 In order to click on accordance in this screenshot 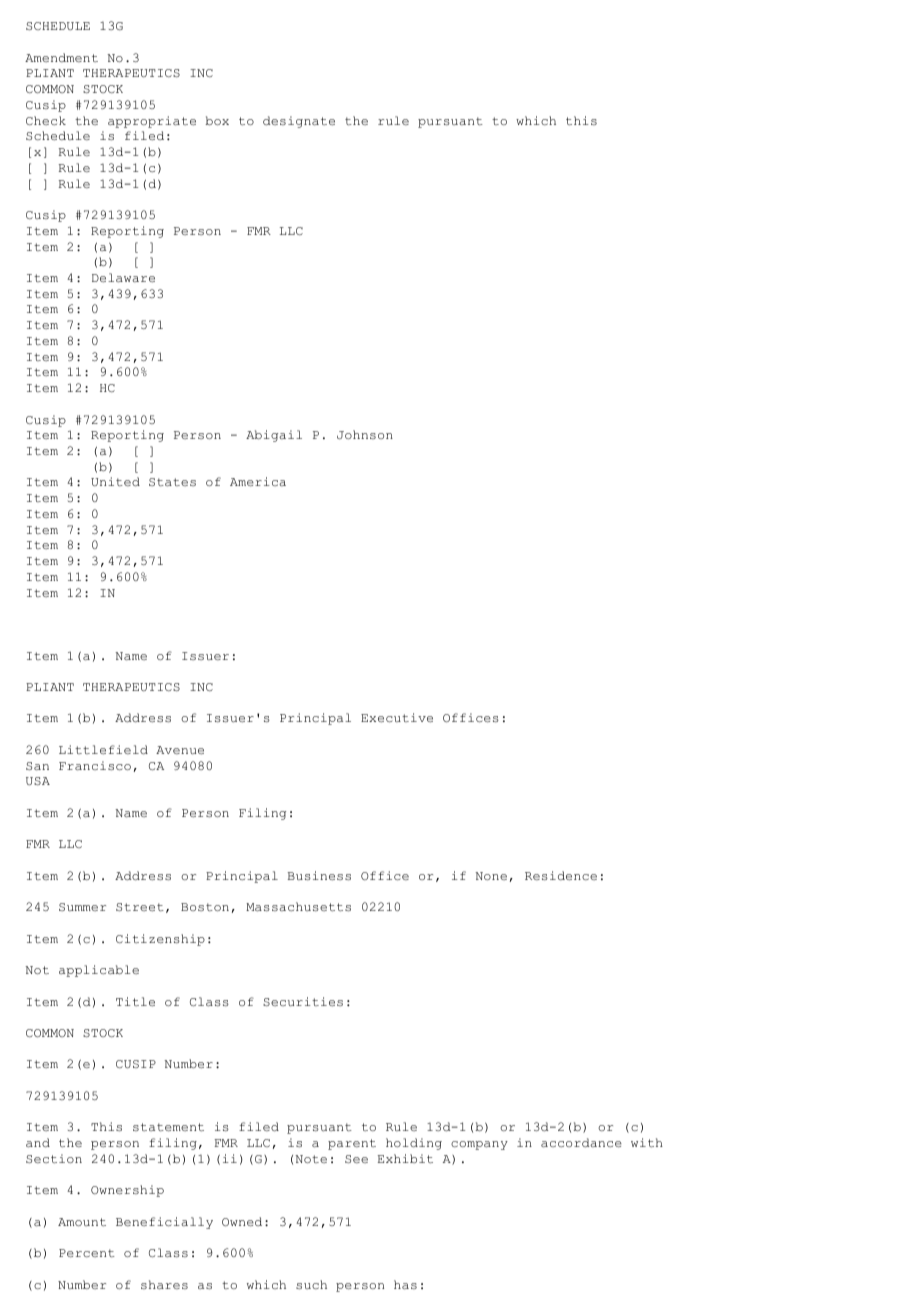, I will do `click(581, 1142)`.
